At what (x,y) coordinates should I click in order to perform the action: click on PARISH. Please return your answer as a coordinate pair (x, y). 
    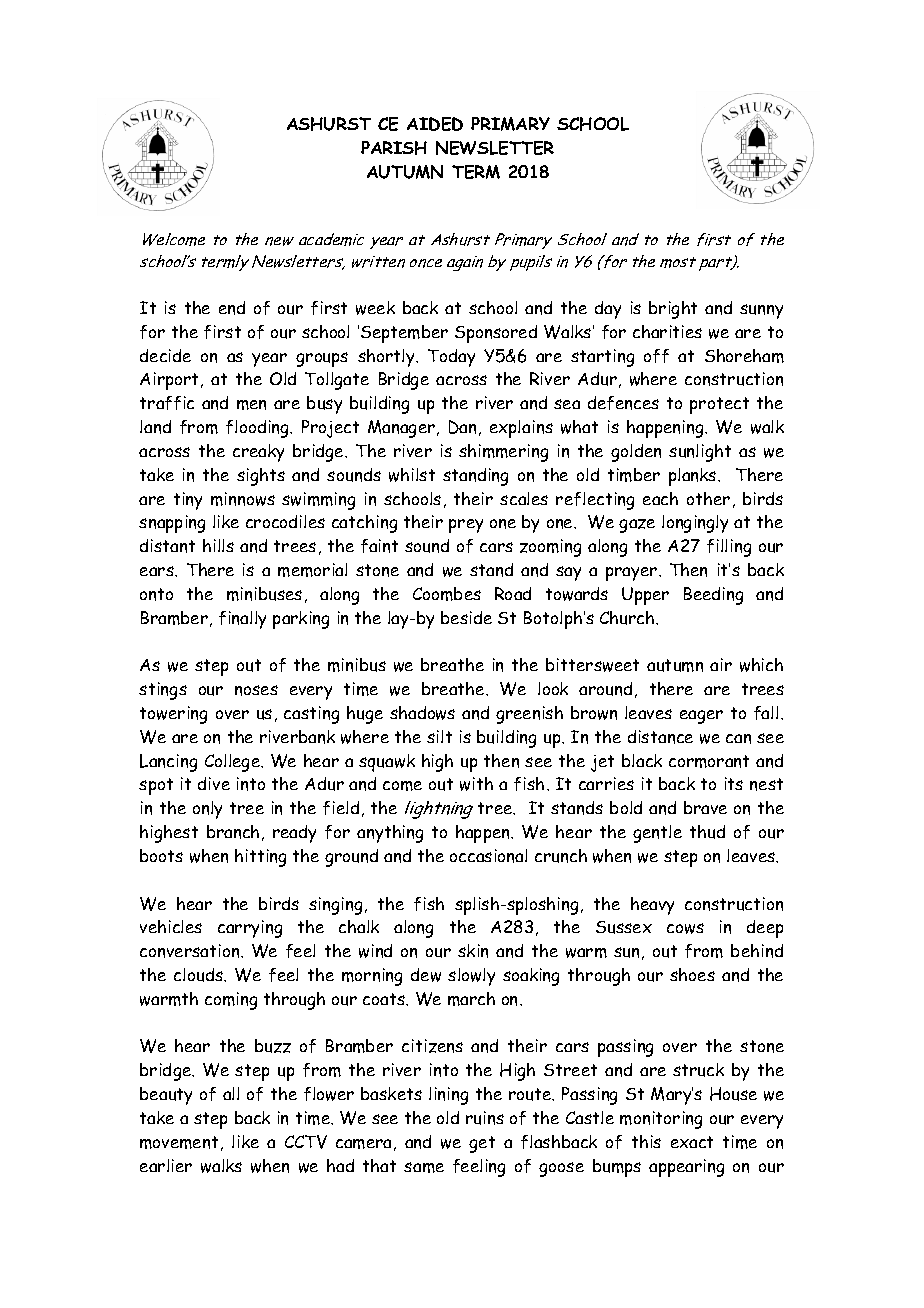
    Looking at the image, I should click on (394, 148).
